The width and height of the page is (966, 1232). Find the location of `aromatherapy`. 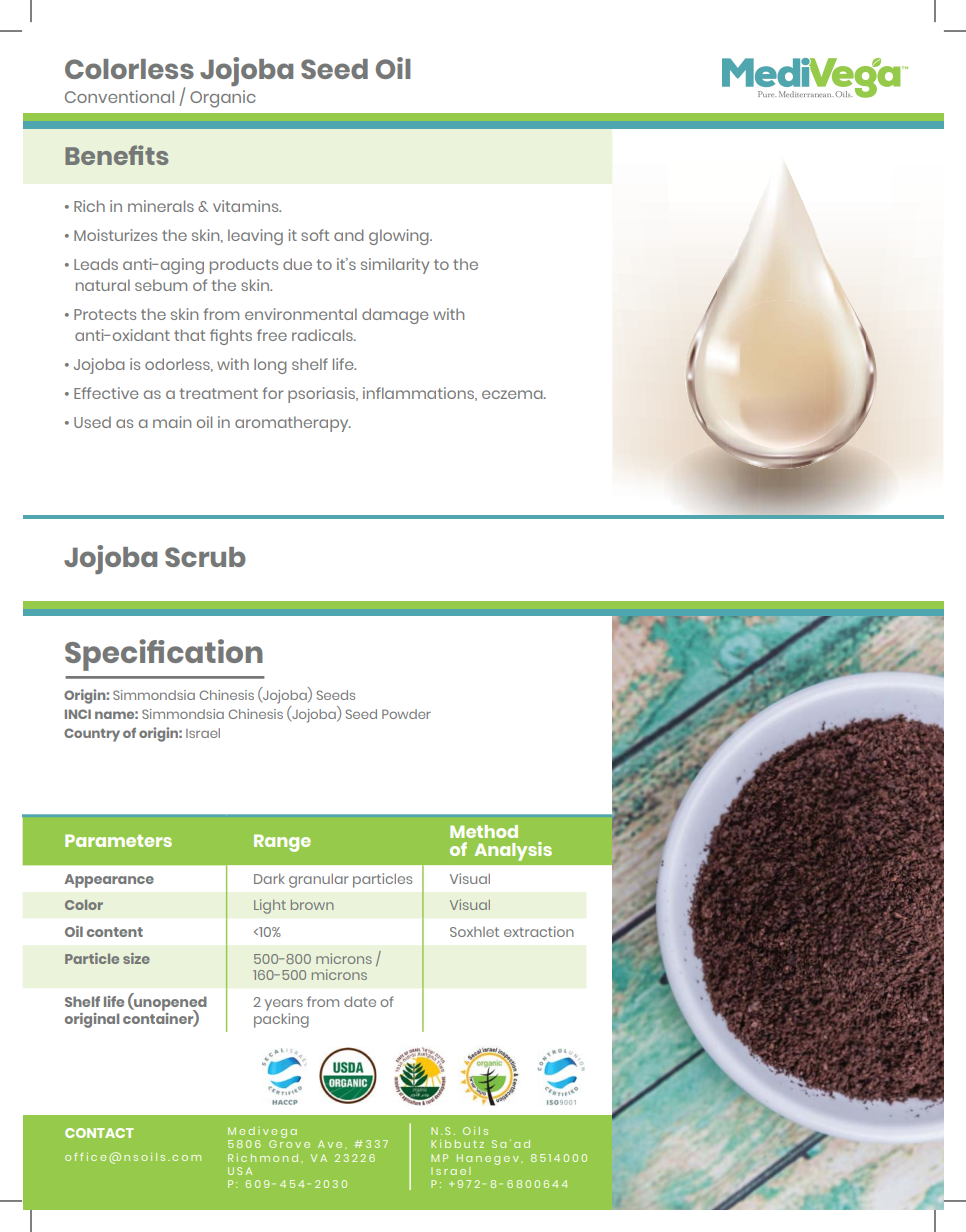

aromatherapy is located at coordinates (293, 424).
